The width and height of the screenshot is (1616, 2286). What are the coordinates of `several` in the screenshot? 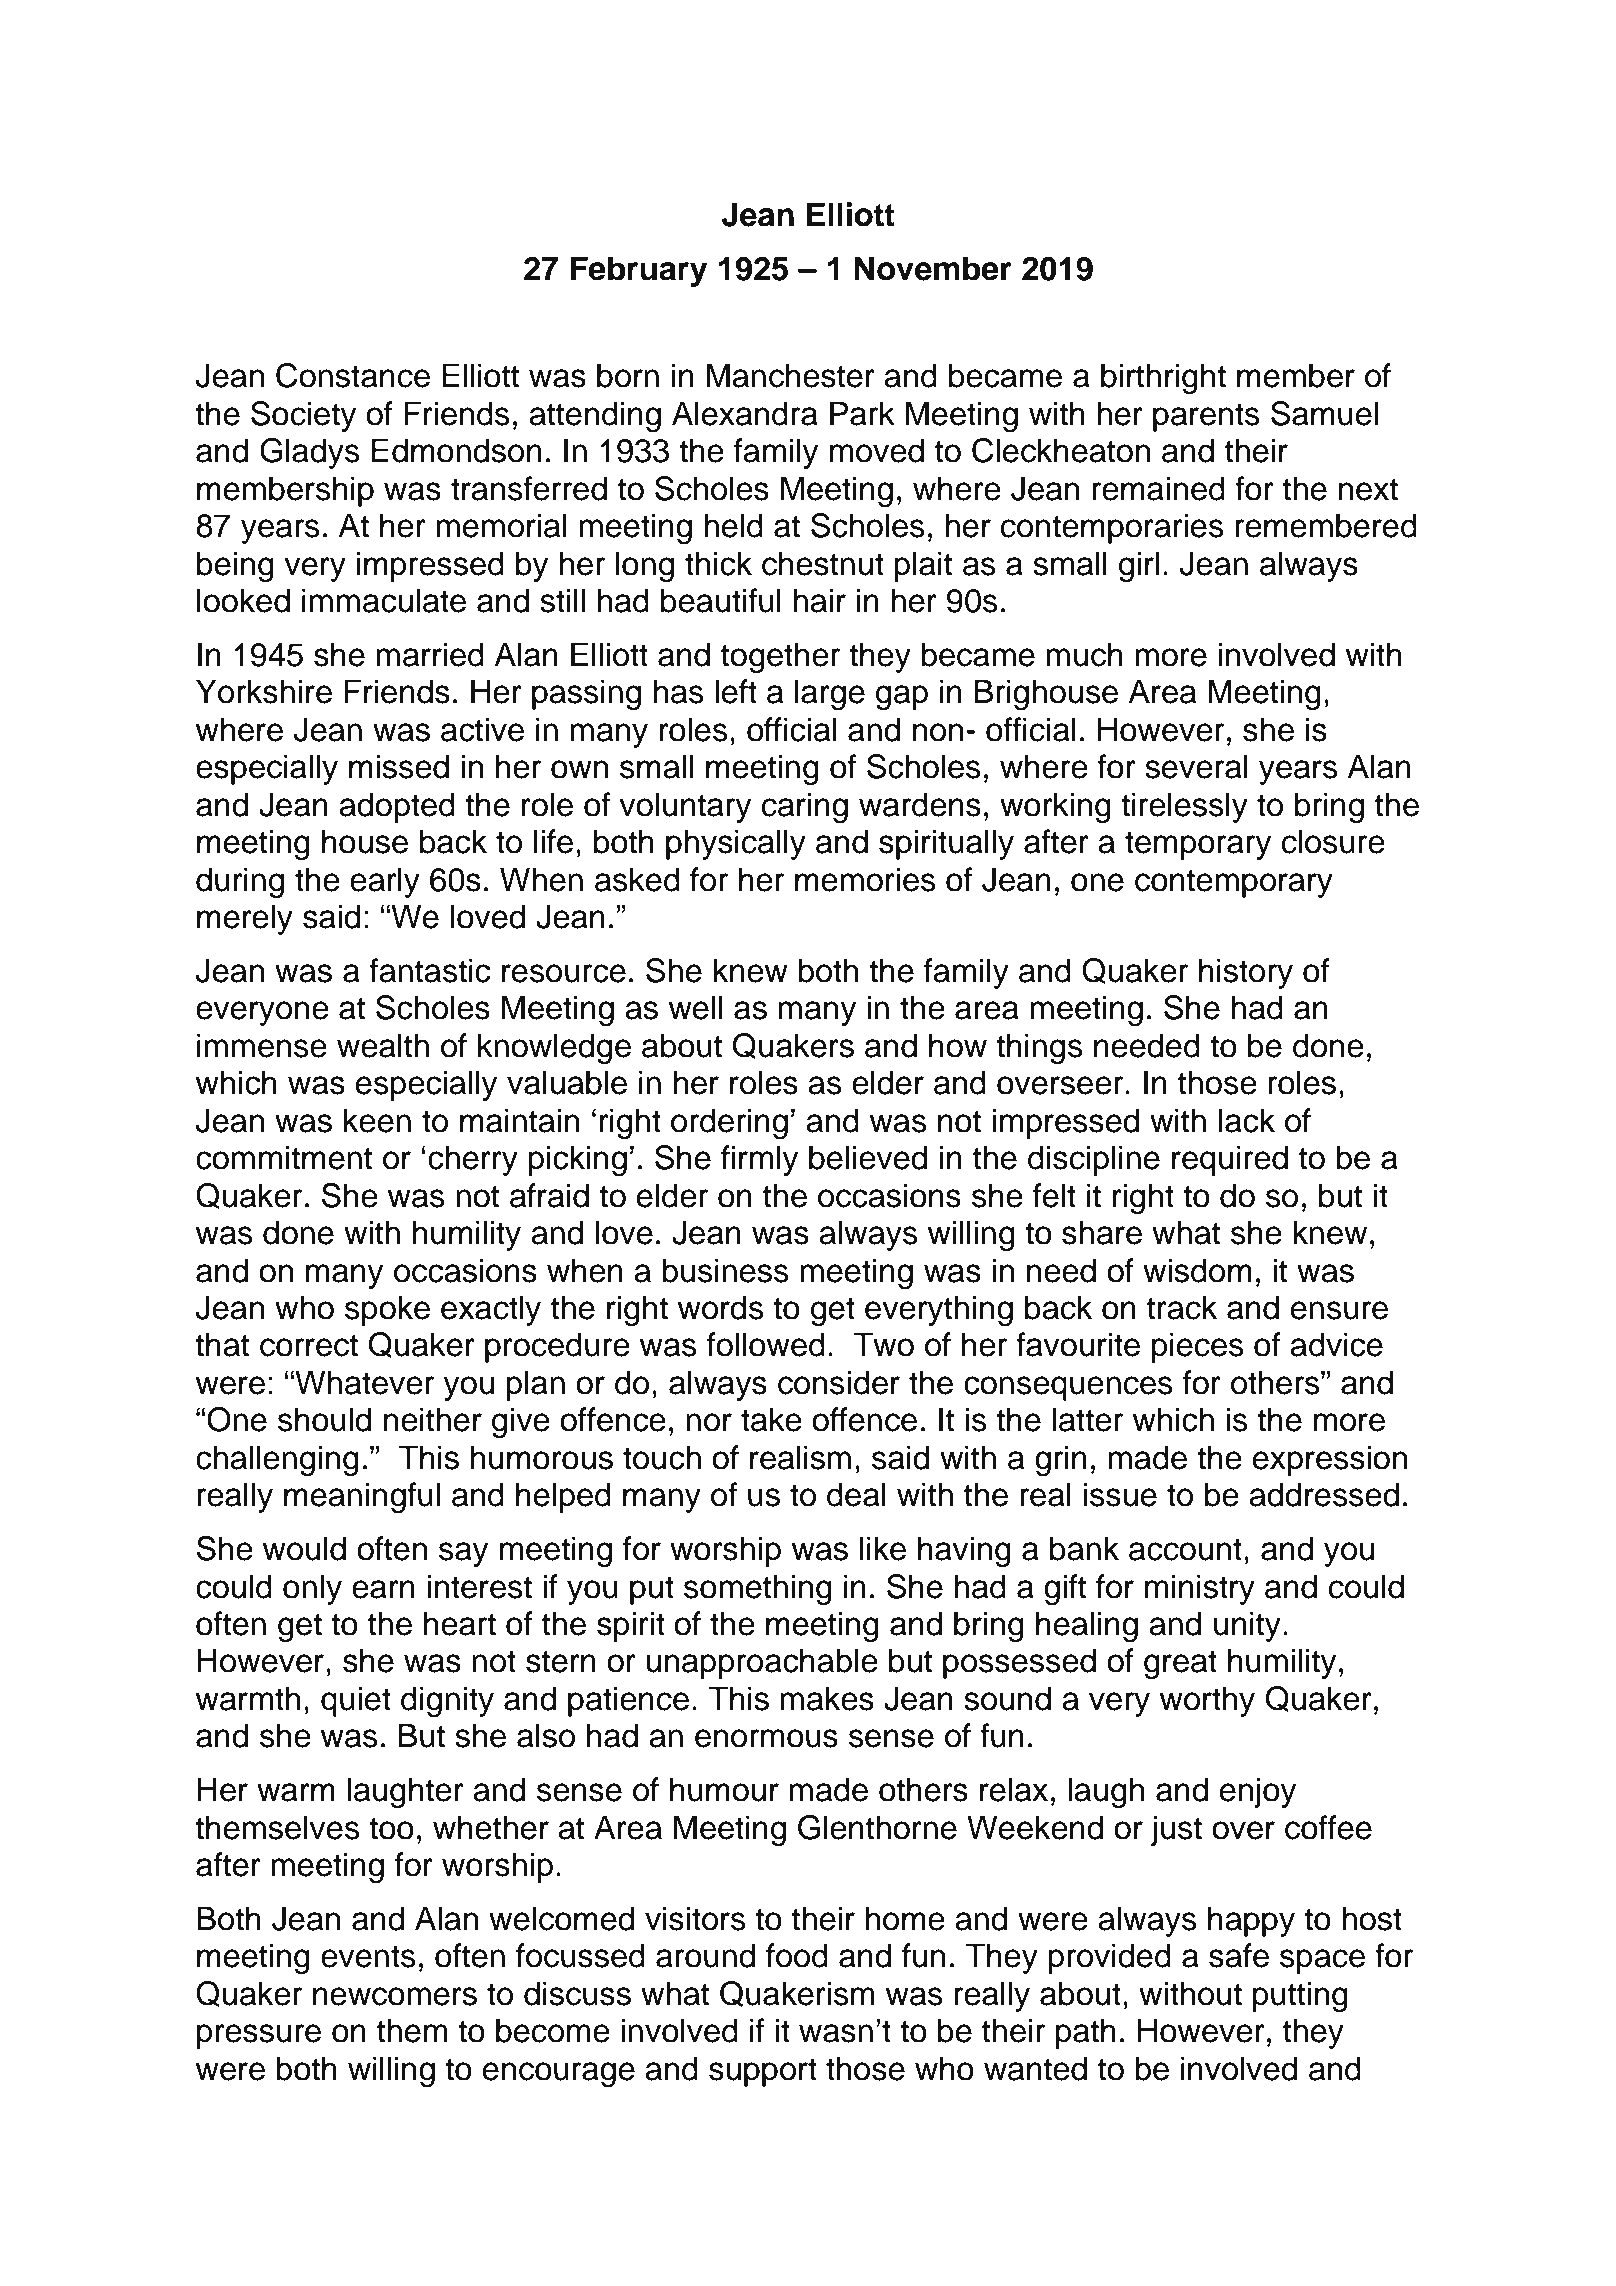 It's located at (1196, 766).
